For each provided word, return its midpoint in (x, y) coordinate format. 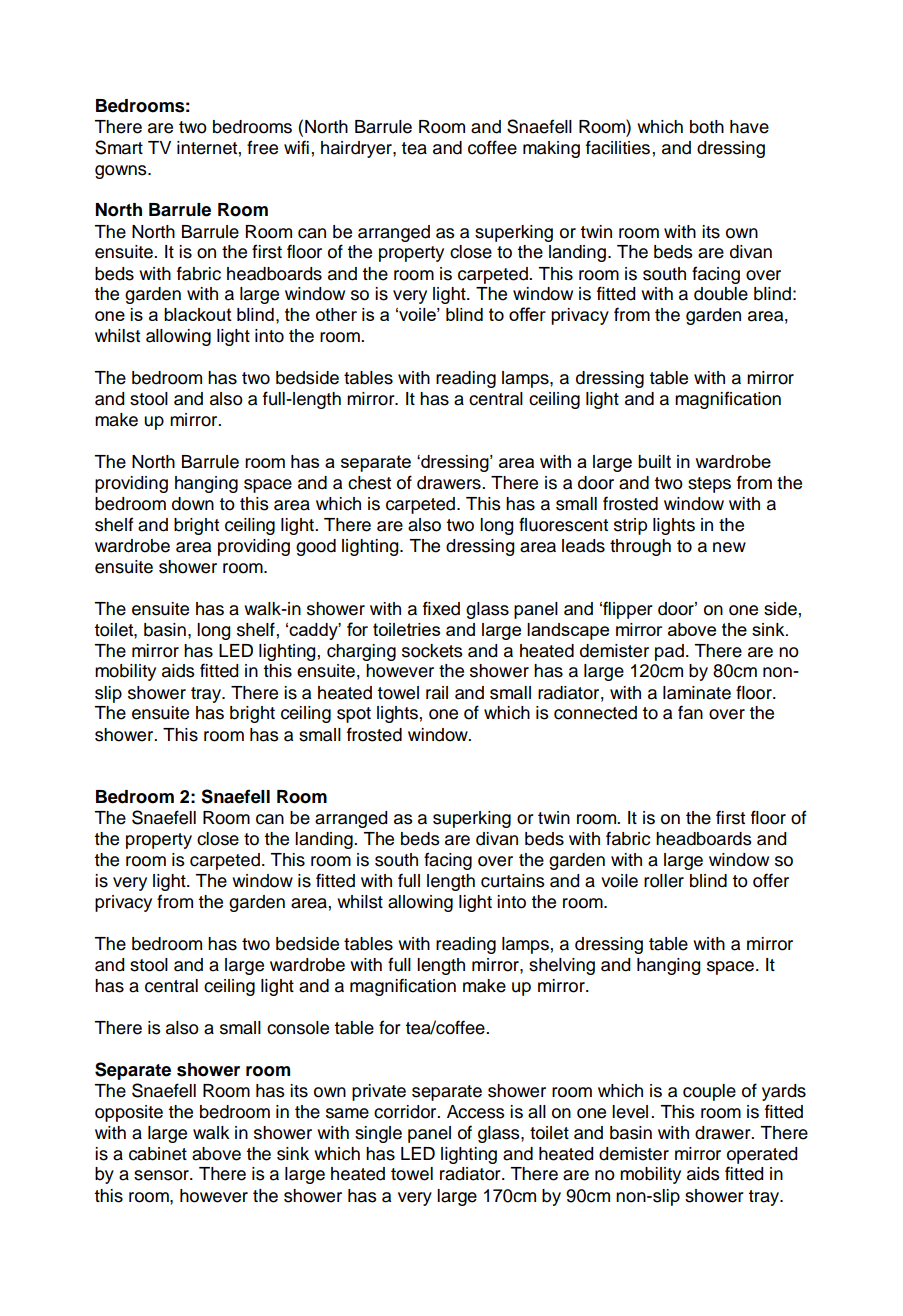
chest (369, 483)
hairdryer (357, 149)
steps (709, 485)
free (262, 147)
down (193, 504)
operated (762, 1155)
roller (664, 881)
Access (476, 1112)
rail (437, 693)
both (707, 127)
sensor (162, 1175)
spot (354, 715)
